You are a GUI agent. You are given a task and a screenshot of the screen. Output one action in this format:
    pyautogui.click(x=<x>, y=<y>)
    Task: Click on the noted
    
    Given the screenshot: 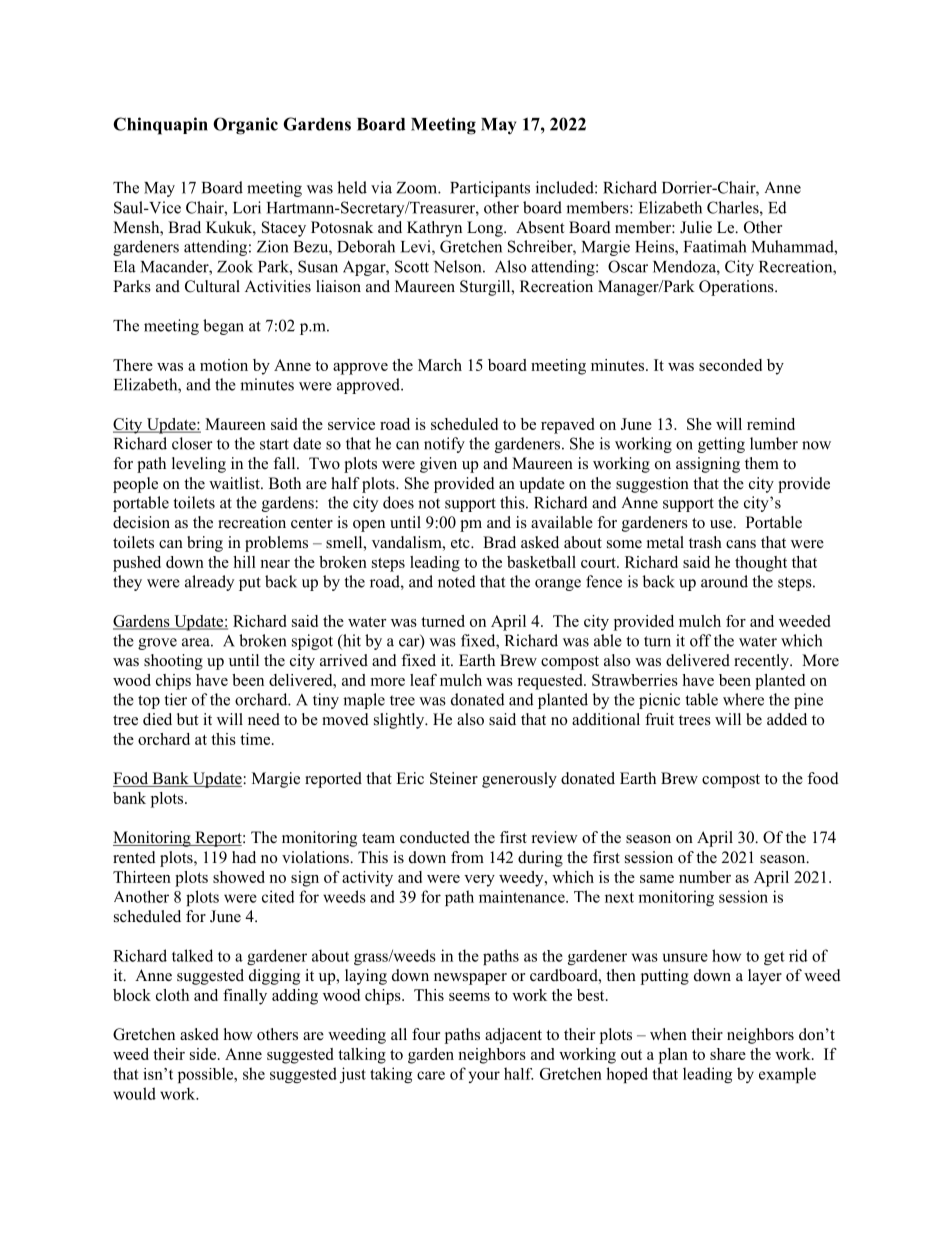 What is the action you would take?
    pyautogui.click(x=457, y=581)
